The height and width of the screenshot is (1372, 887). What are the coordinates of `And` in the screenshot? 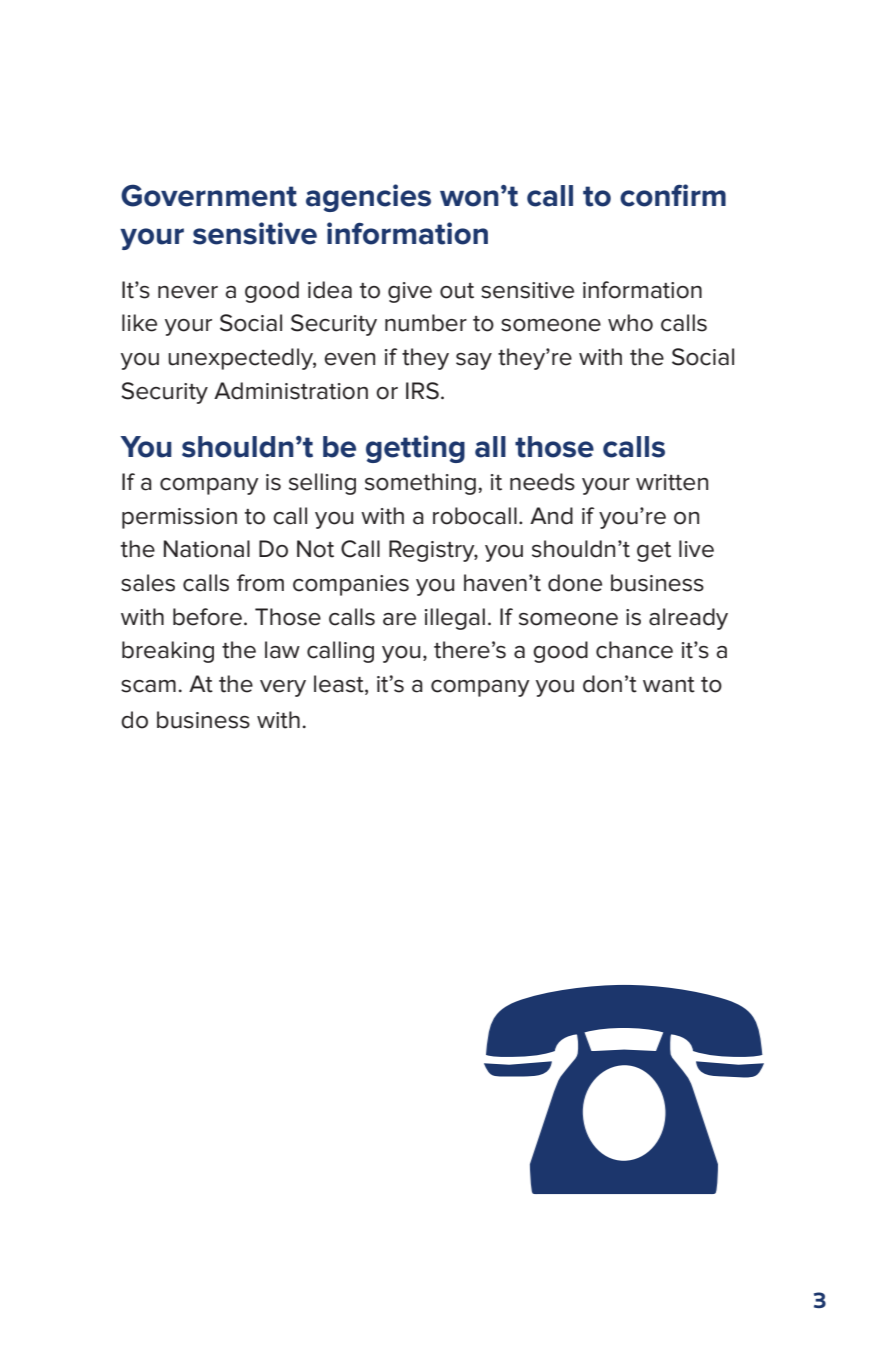 It's located at (551, 516).
